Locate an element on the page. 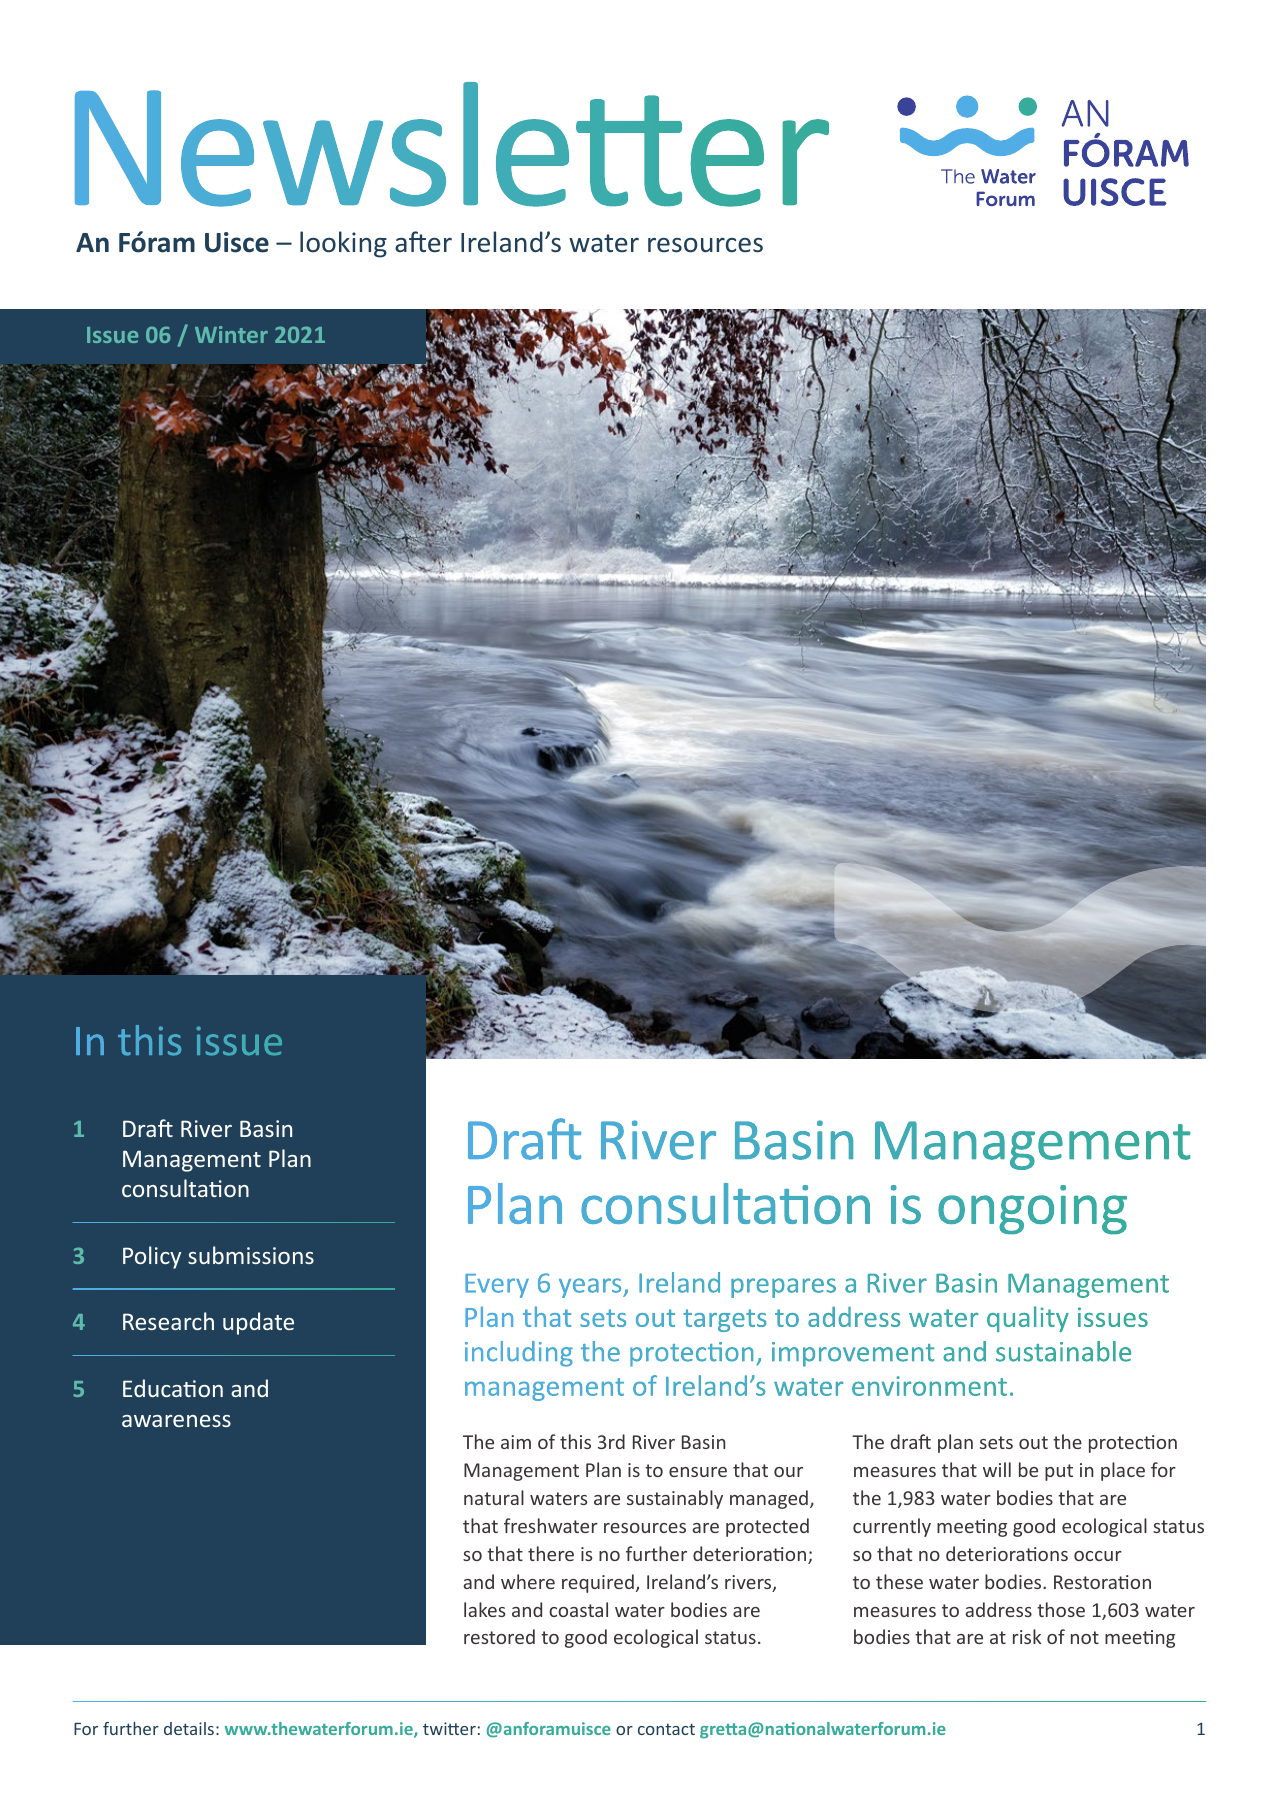 This document has height=1809, width=1279. Newsletter is located at coordinates (452, 144).
